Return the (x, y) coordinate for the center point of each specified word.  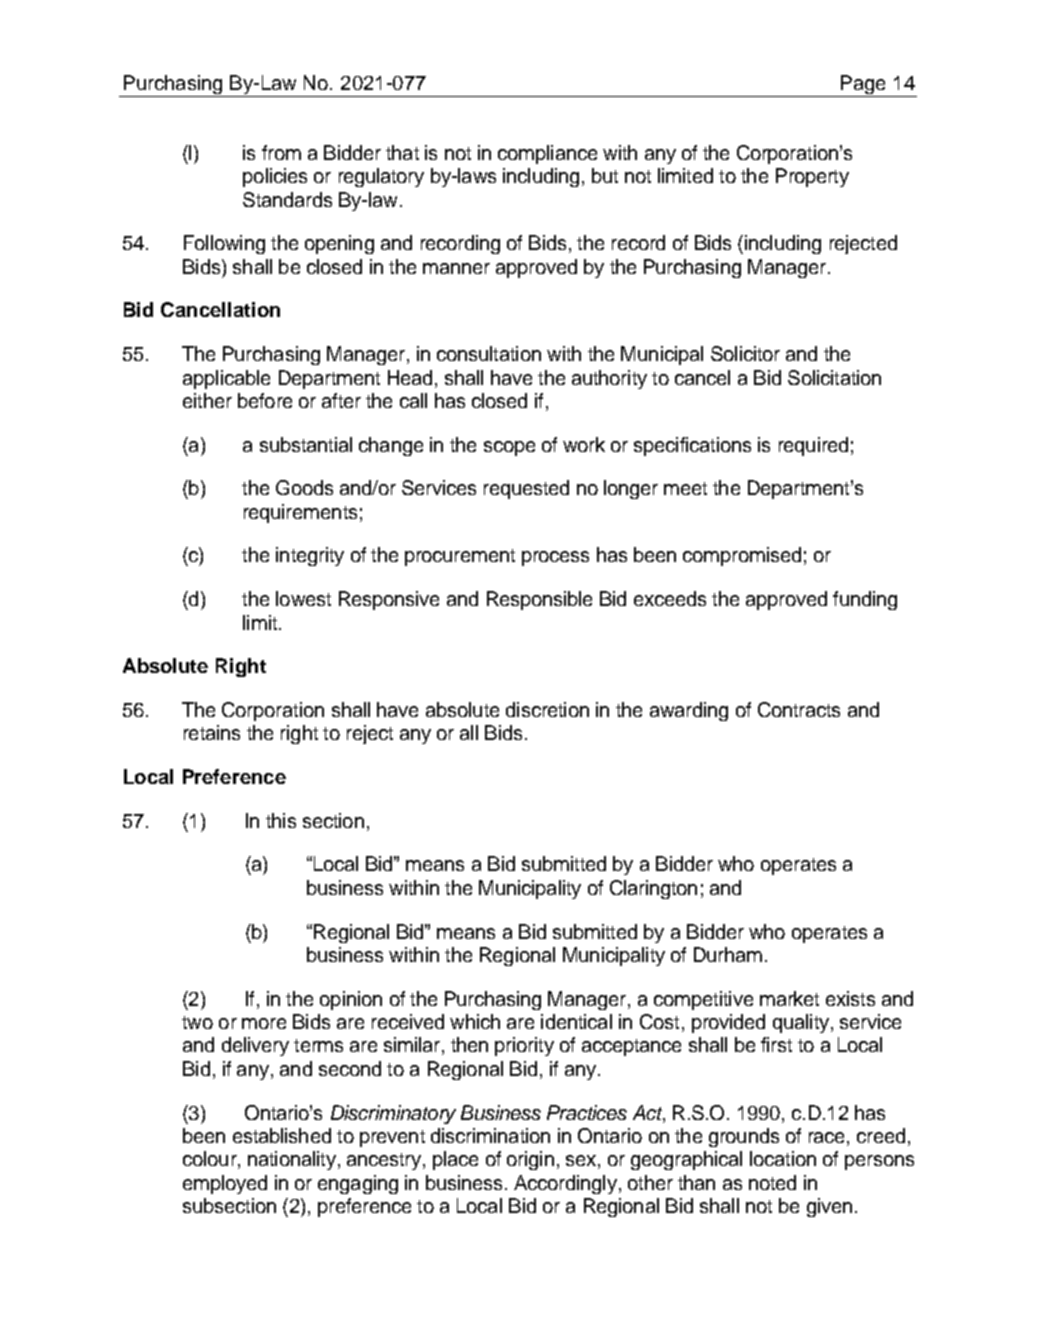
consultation (489, 353)
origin (530, 1160)
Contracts (799, 709)
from (281, 152)
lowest (303, 598)
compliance (547, 154)
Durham (728, 954)
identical (576, 1021)
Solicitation (834, 377)
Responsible (539, 600)
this (281, 820)
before (265, 400)
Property (812, 177)
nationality (292, 1160)
